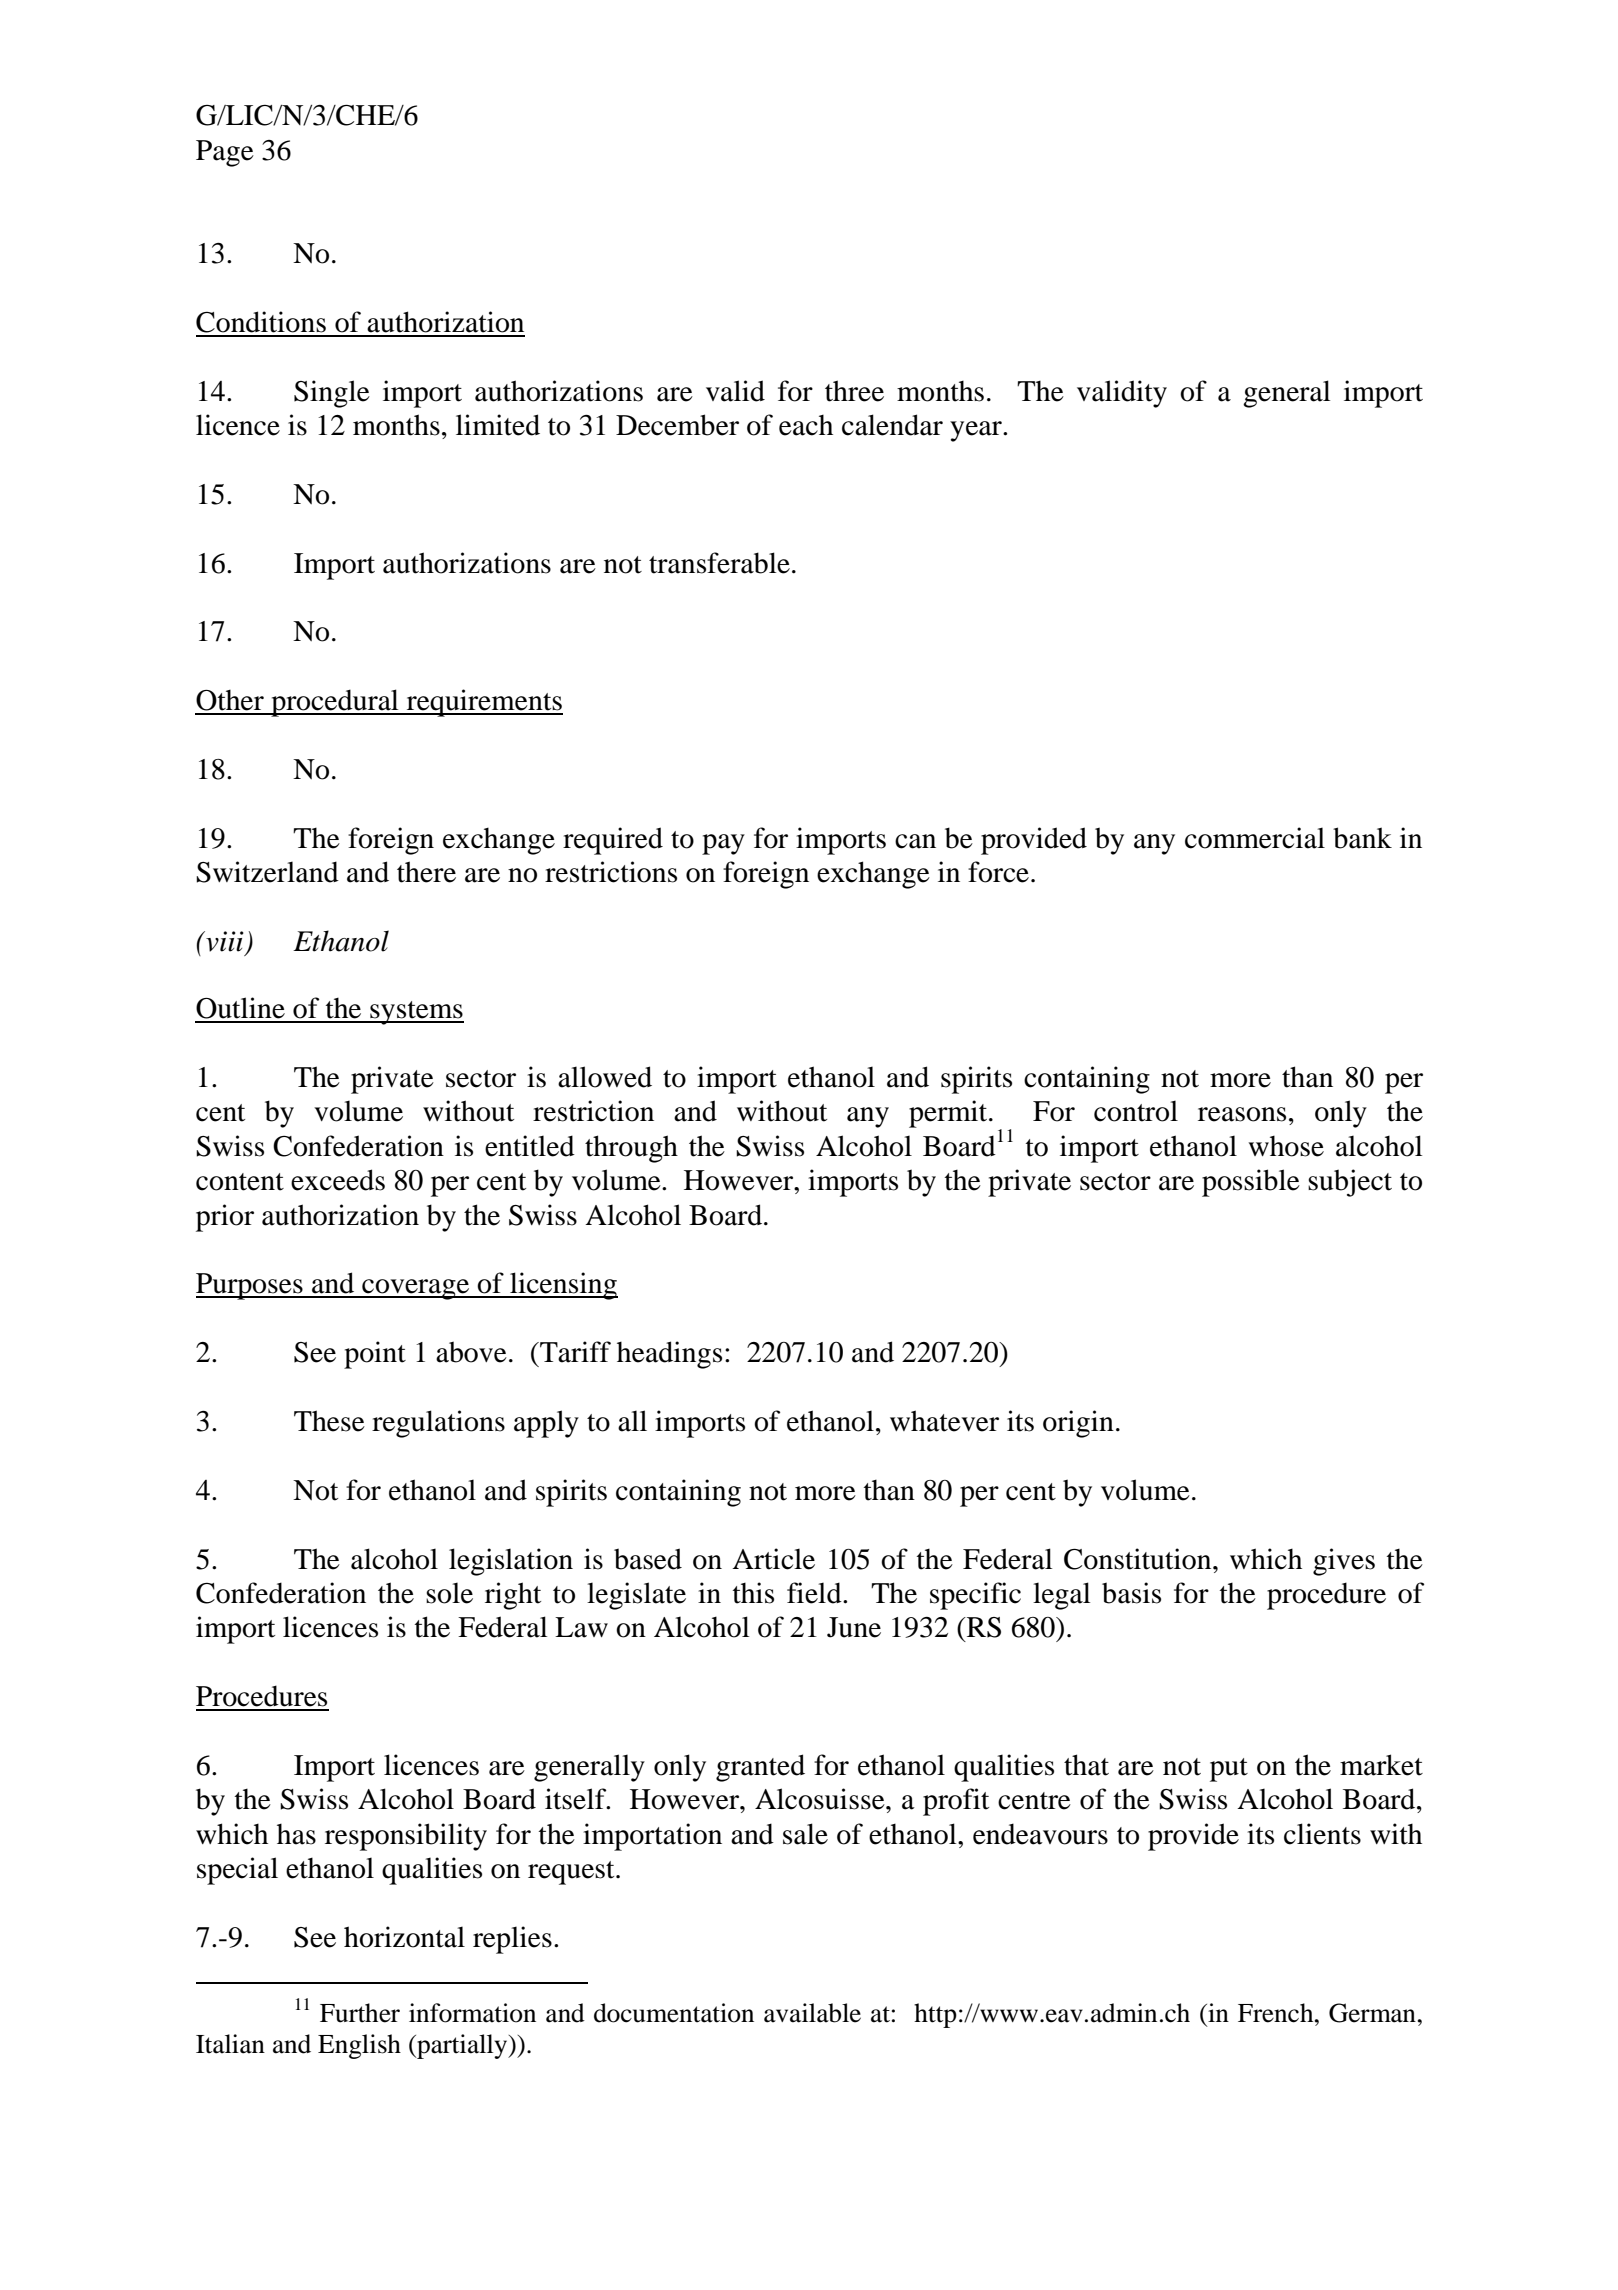 The image size is (1618, 2290). Describe the element at coordinates (426, 872) in the screenshot. I see `there` at that location.
